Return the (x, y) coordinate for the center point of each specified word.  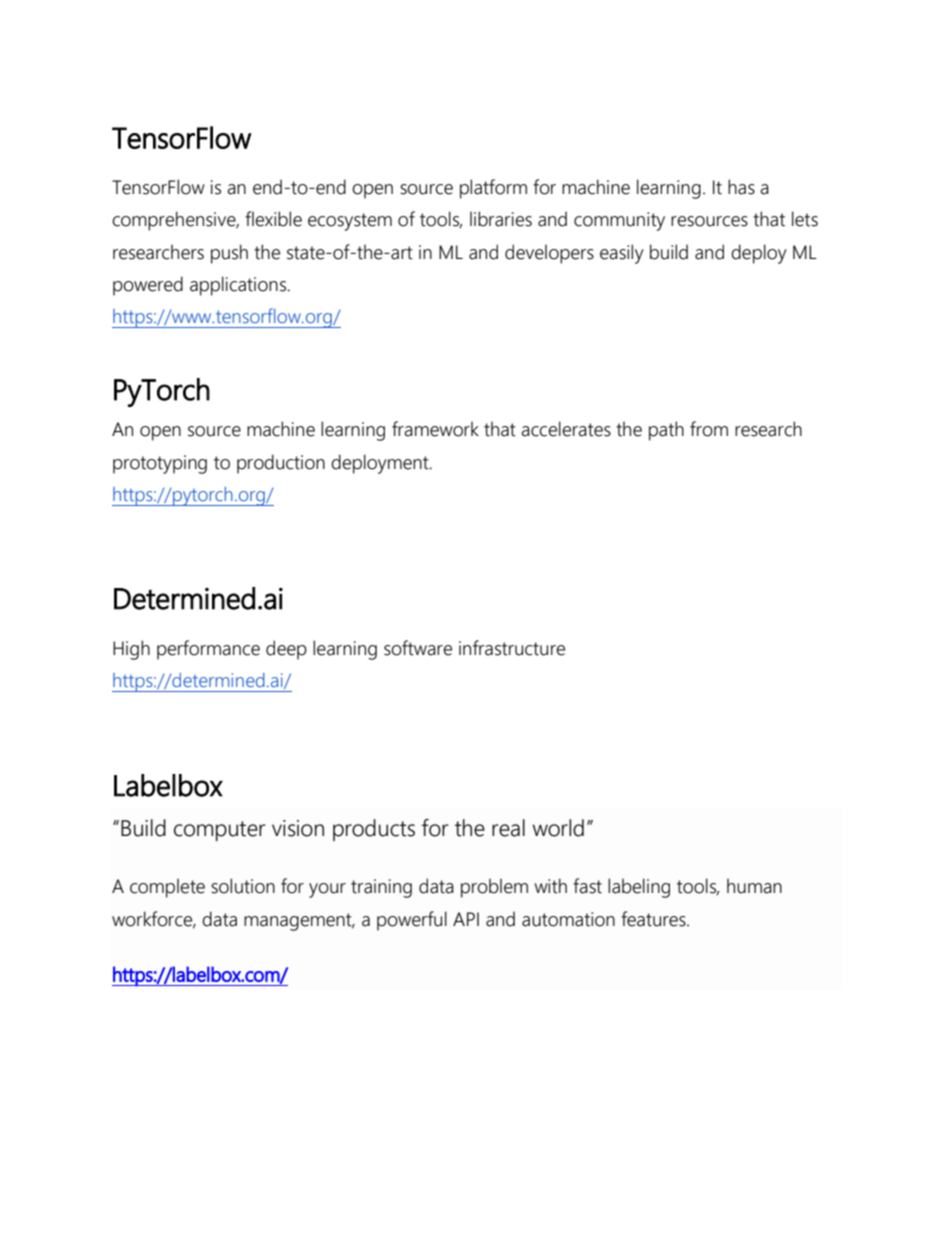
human (754, 886)
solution (243, 886)
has (741, 187)
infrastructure (512, 648)
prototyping (160, 464)
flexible (273, 219)
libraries (501, 219)
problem (494, 888)
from (709, 429)
